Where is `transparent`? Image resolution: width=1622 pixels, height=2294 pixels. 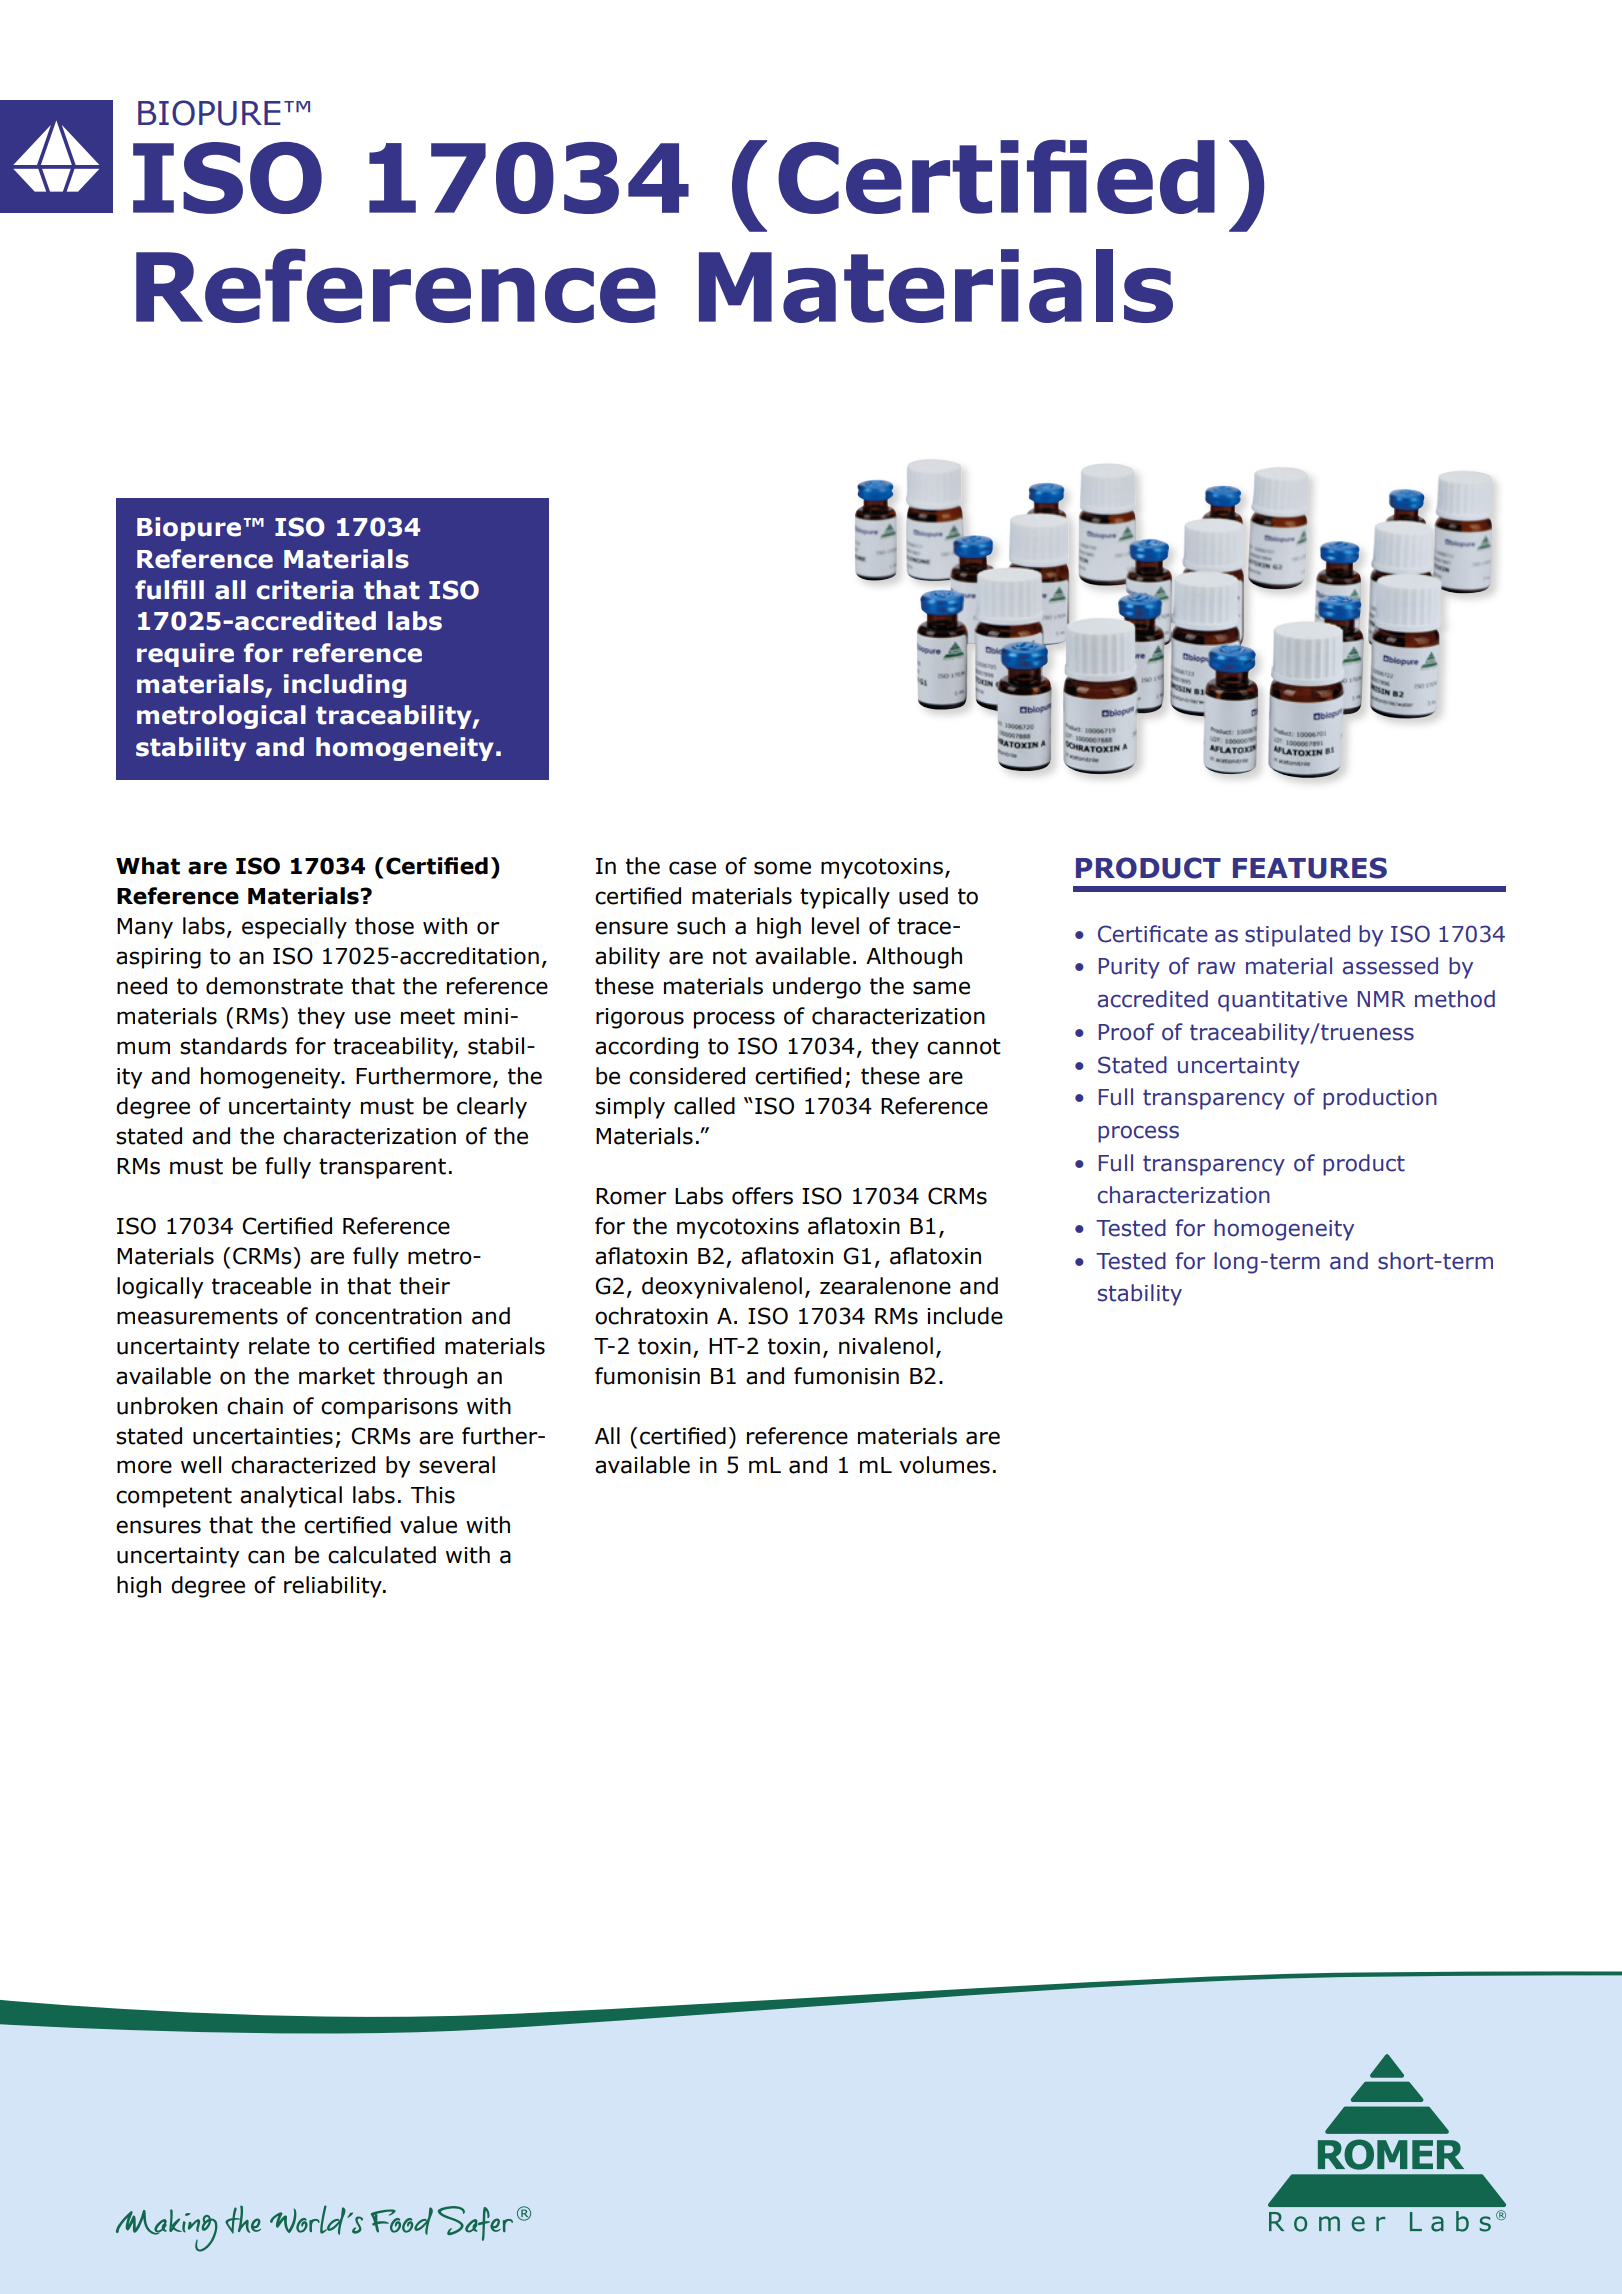 transparent is located at coordinates (382, 1168).
